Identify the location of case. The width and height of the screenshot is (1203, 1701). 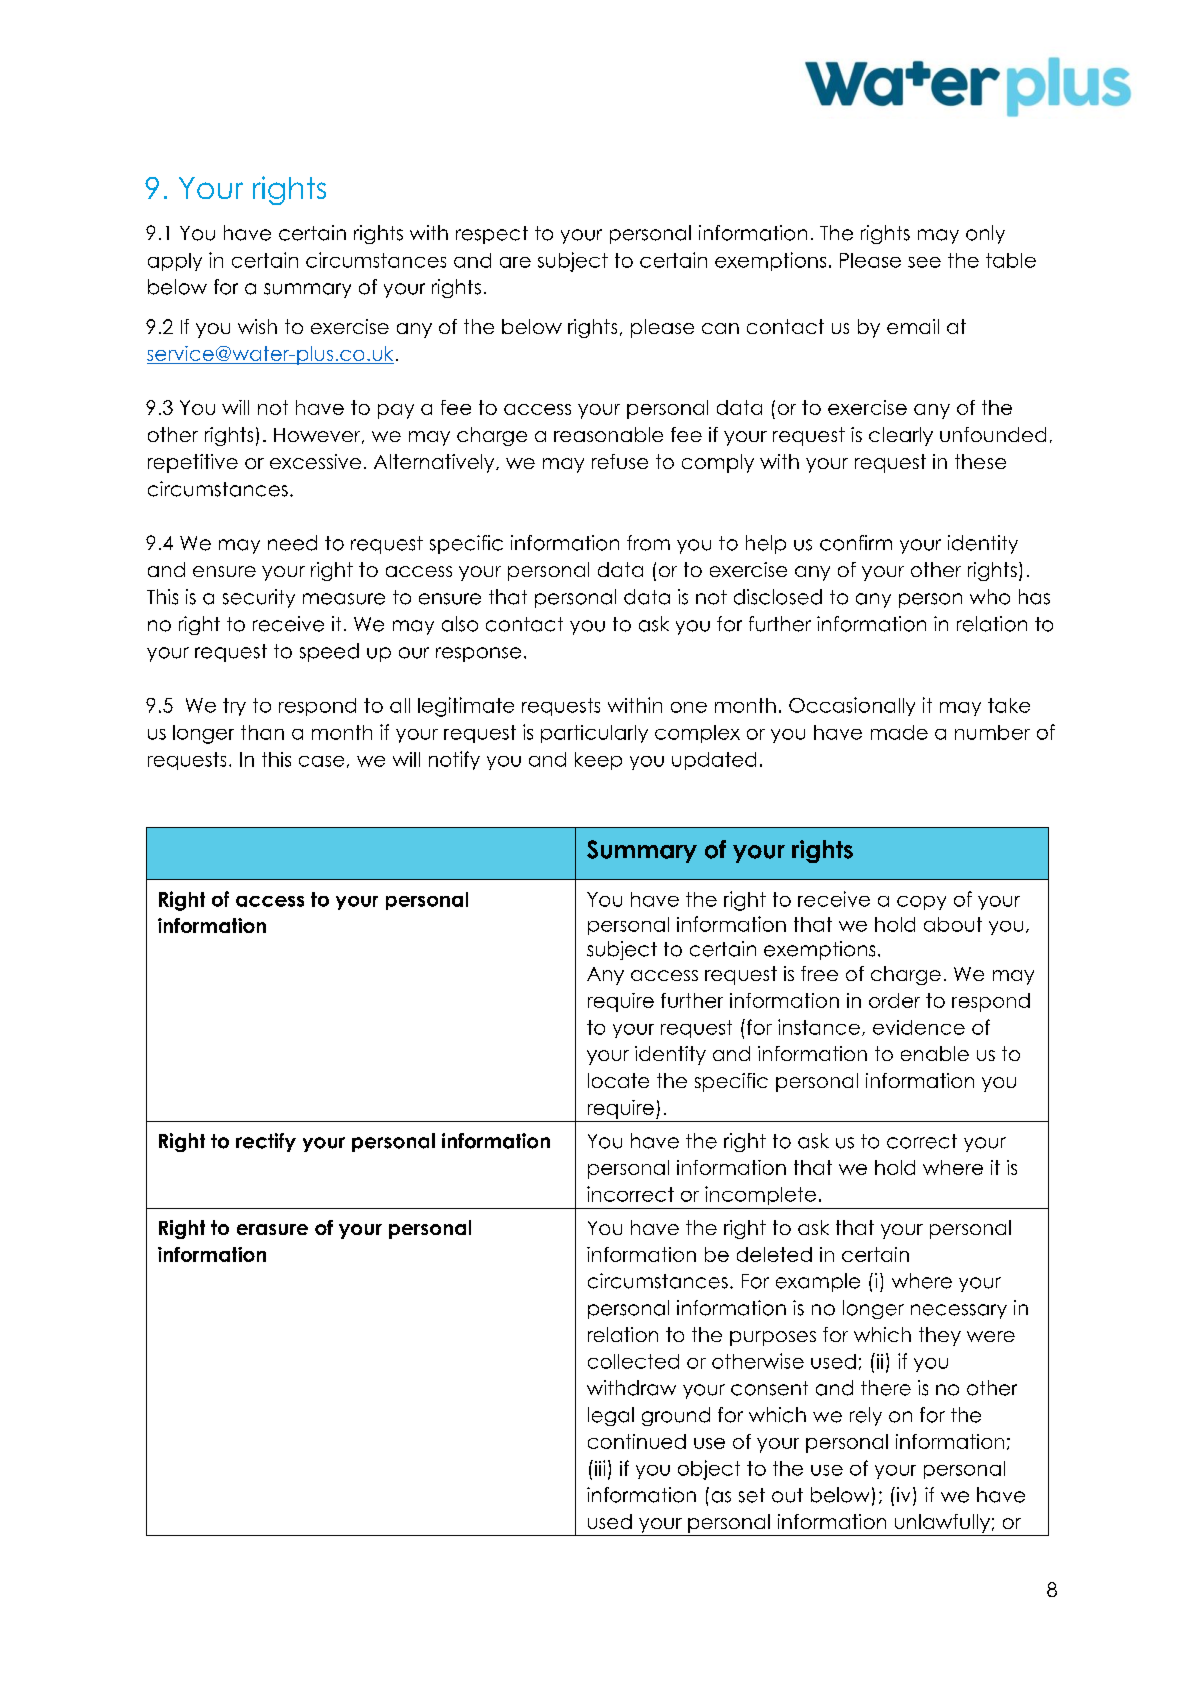
(321, 761).
